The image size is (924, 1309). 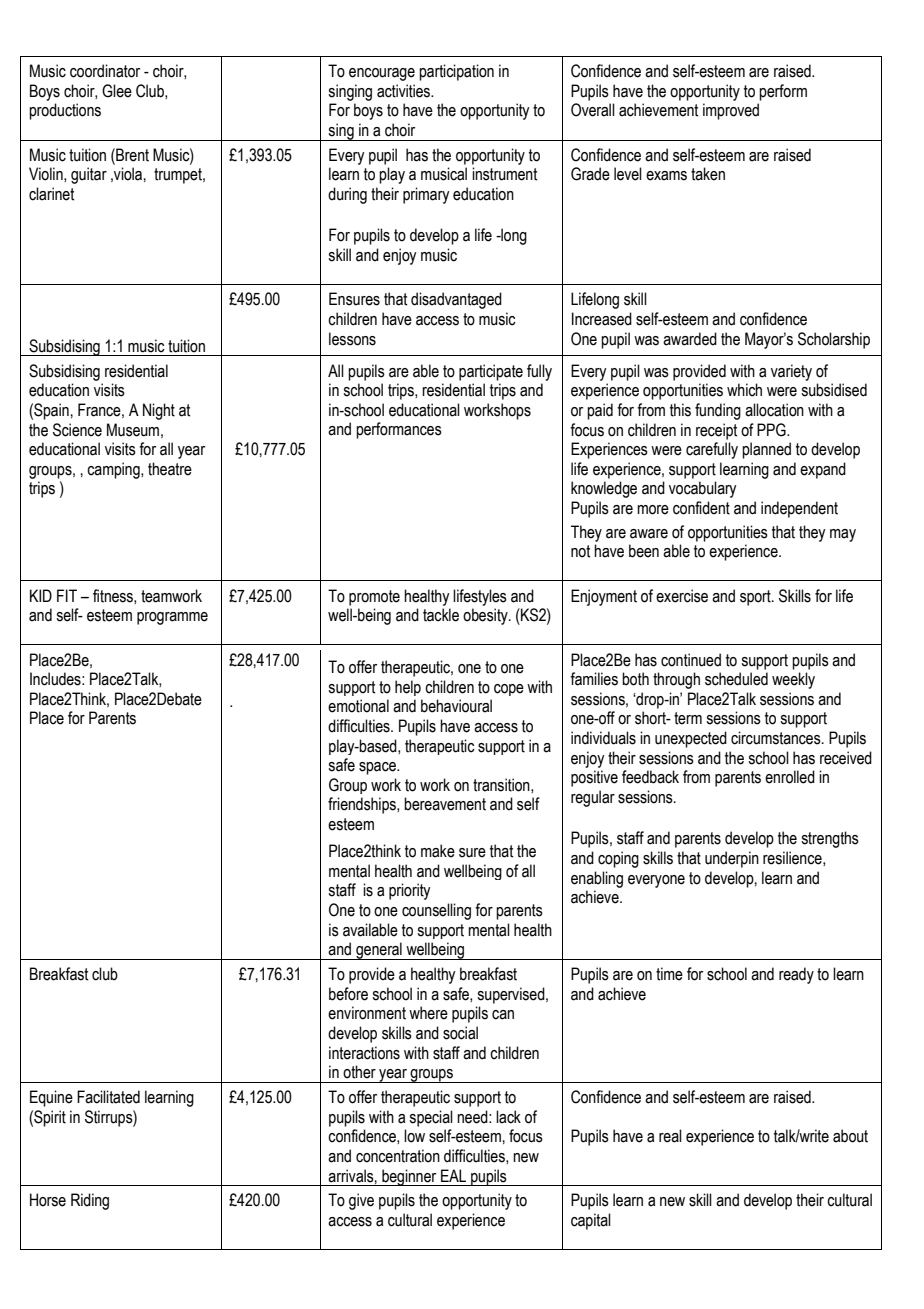 I want to click on activities, so click(x=405, y=91).
